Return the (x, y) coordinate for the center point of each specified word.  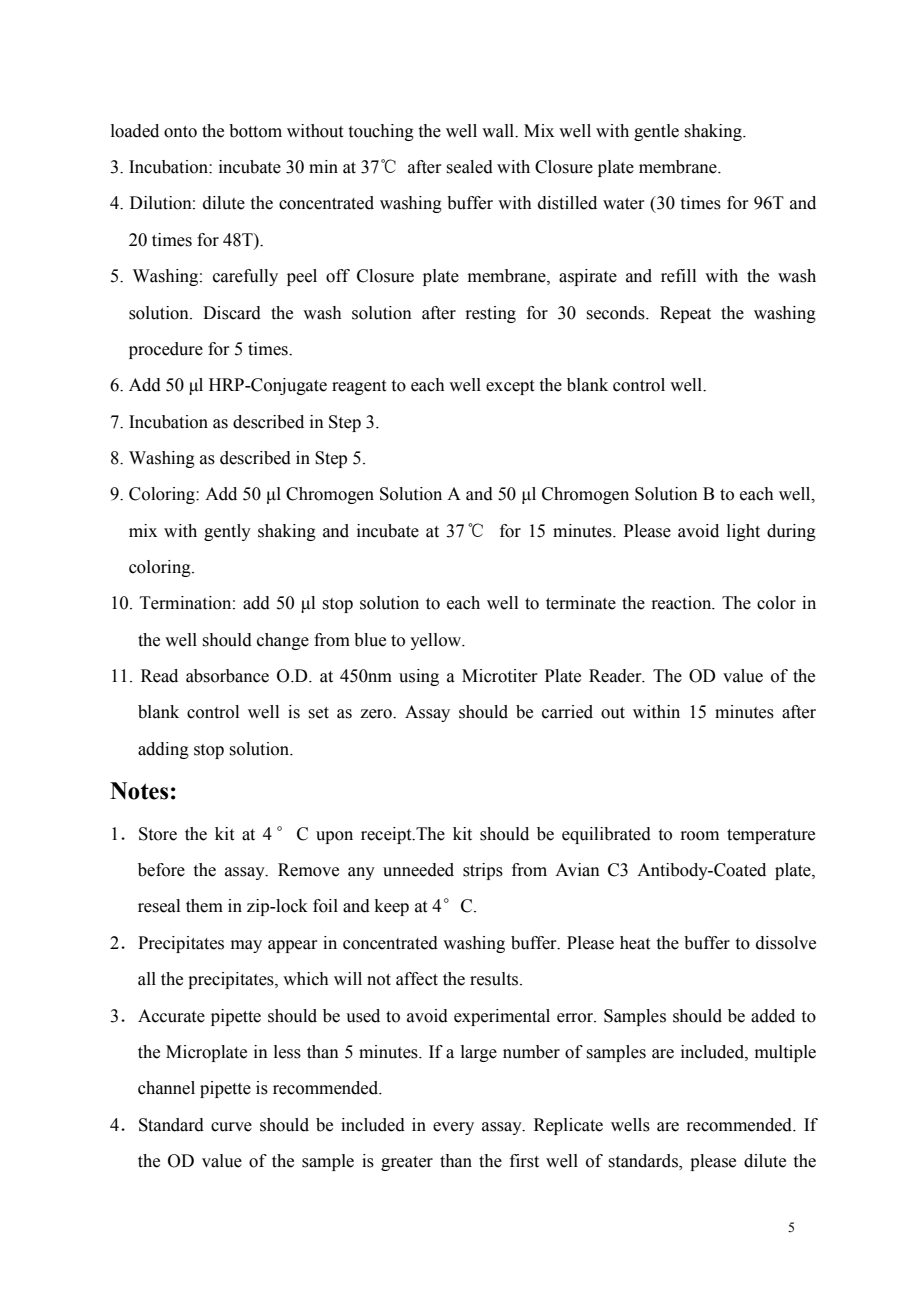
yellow (437, 641)
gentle (656, 132)
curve (231, 1127)
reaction (682, 603)
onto (180, 132)
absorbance (227, 676)
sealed (469, 167)
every (453, 1128)
